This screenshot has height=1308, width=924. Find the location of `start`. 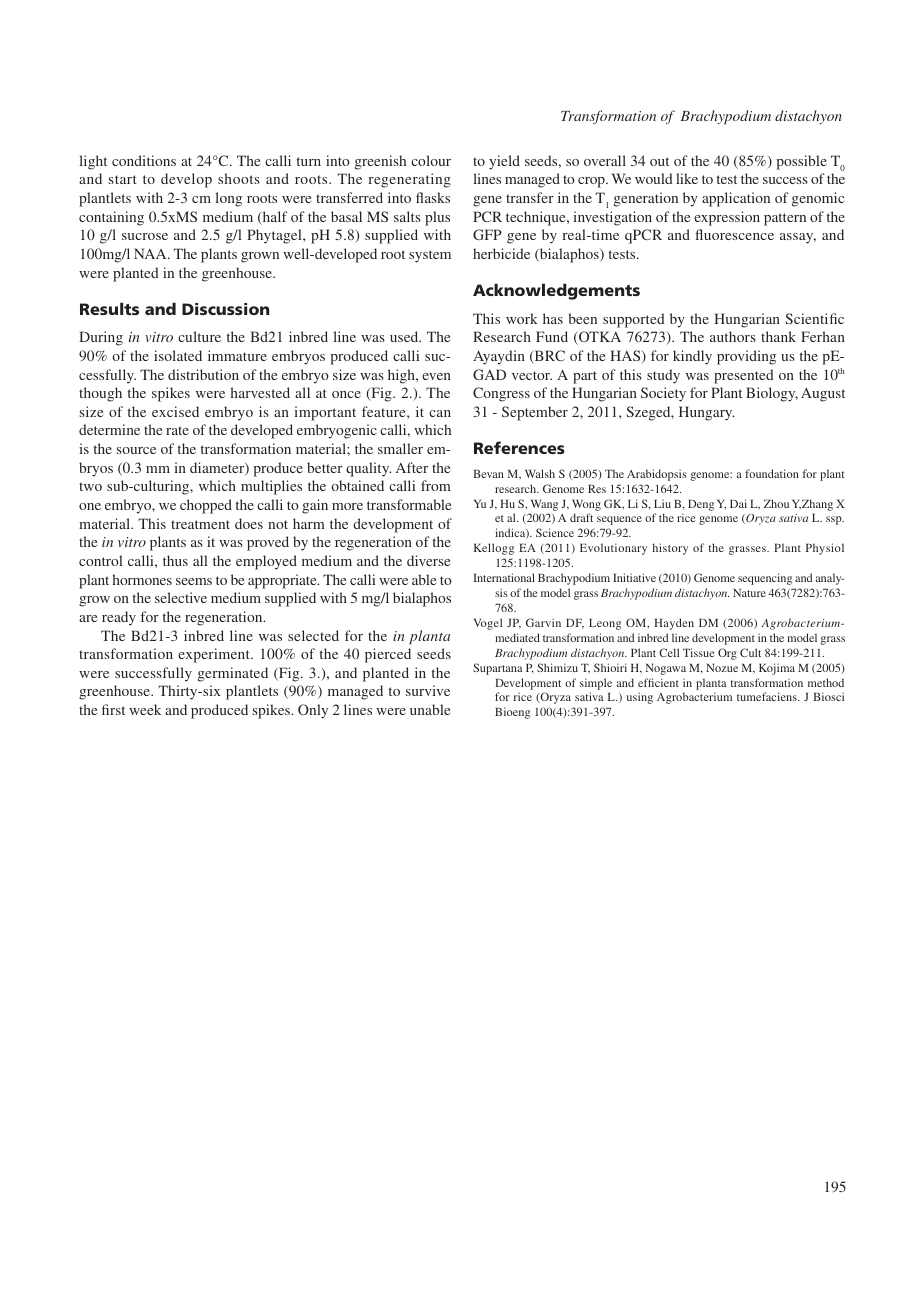

start is located at coordinates (123, 179).
